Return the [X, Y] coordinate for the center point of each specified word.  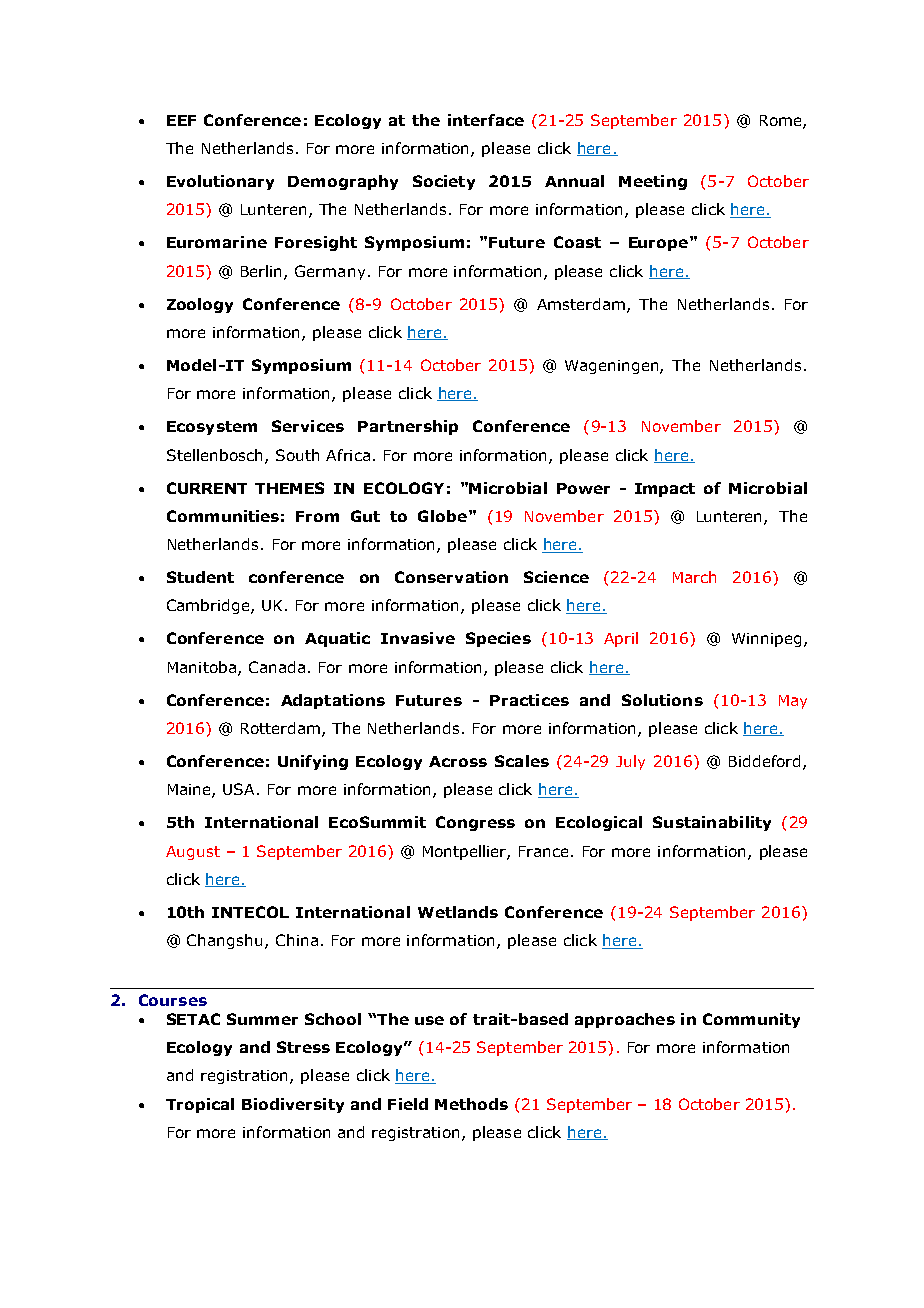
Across [458, 761]
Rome [782, 121]
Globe [444, 516]
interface [486, 120]
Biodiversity [293, 1105]
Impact [665, 490]
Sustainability [712, 823]
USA [240, 789]
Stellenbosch [214, 455]
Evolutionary [220, 182]
